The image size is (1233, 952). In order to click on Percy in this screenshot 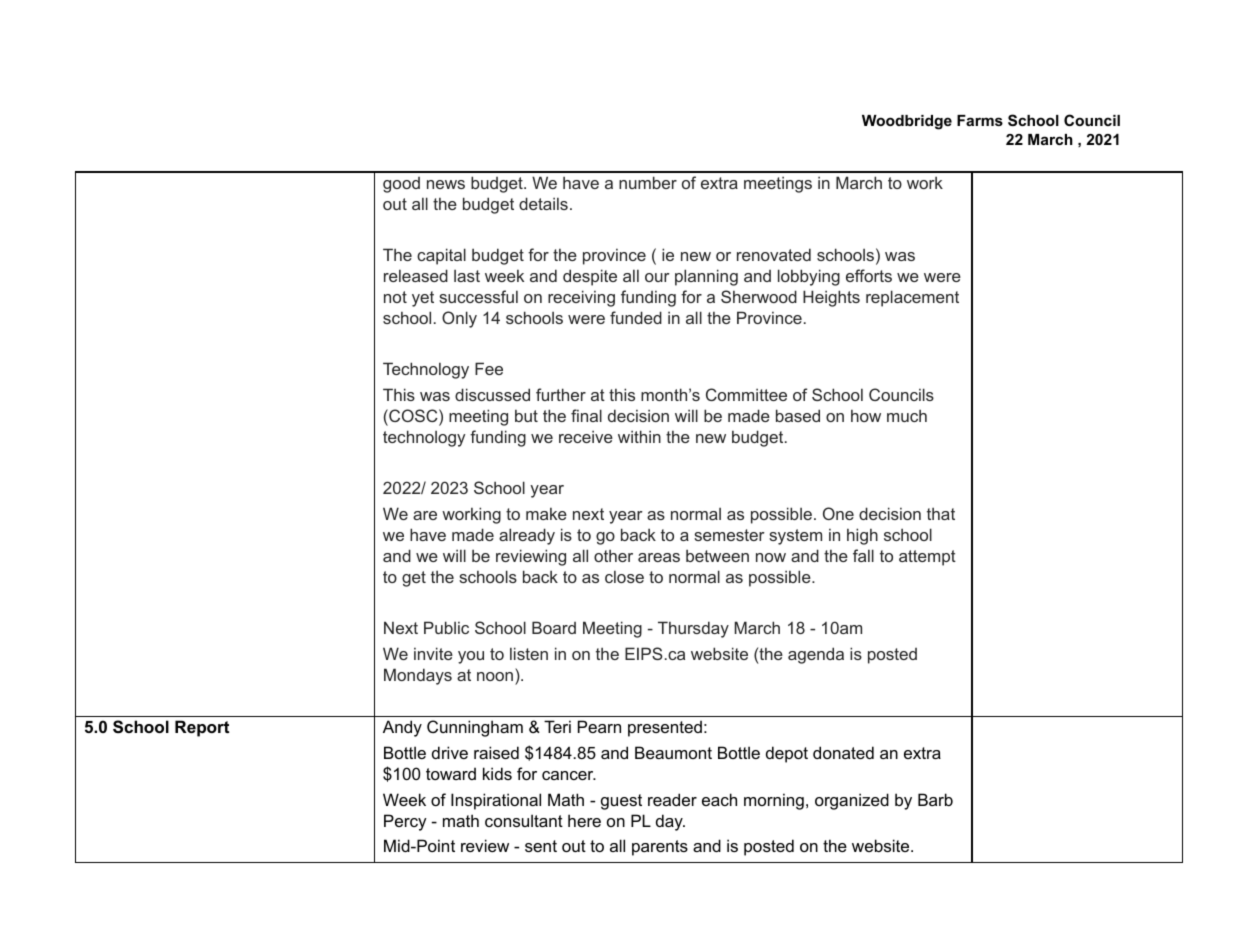, I will do `click(405, 822)`.
